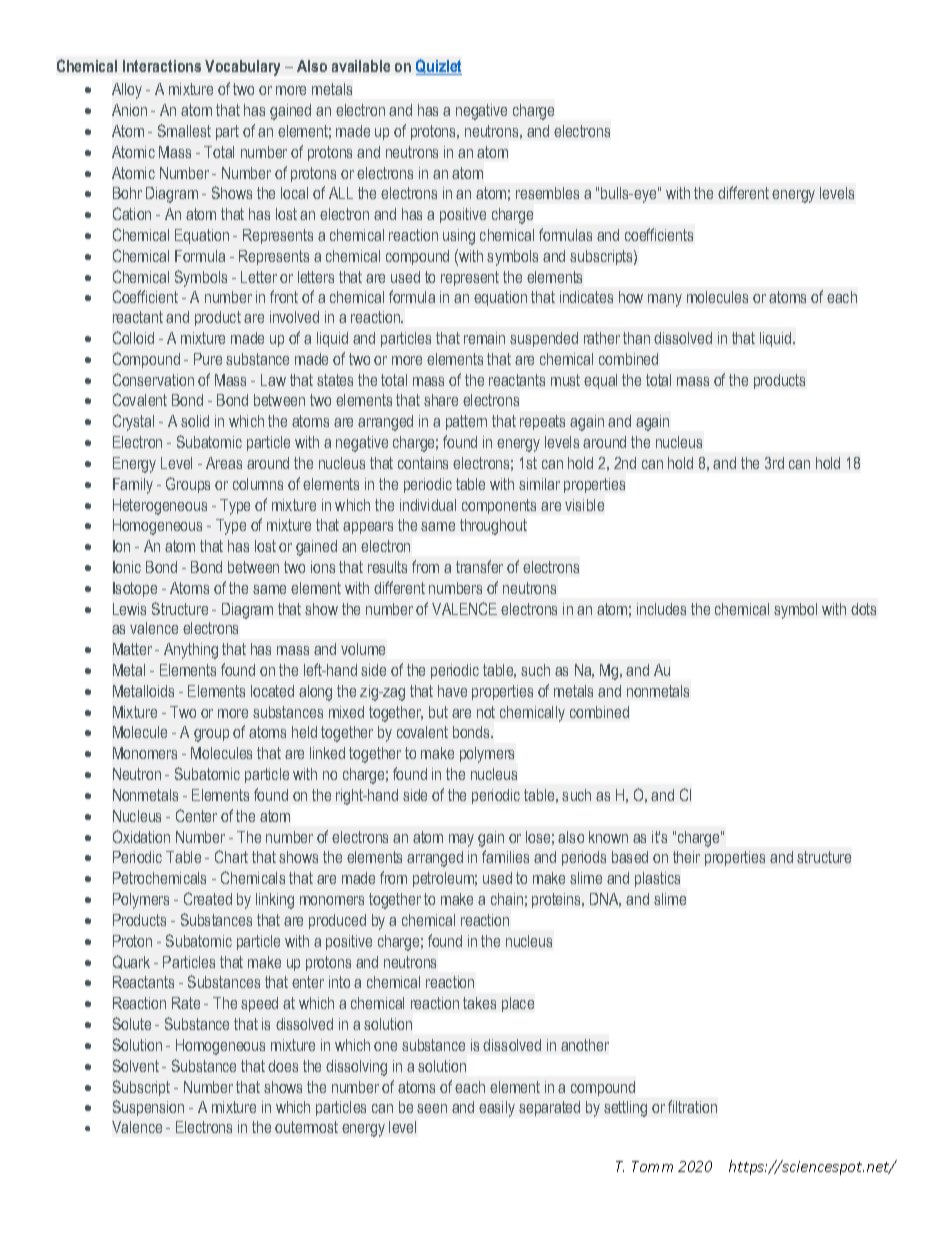 This document has height=1233, width=952. I want to click on easily, so click(497, 1109).
